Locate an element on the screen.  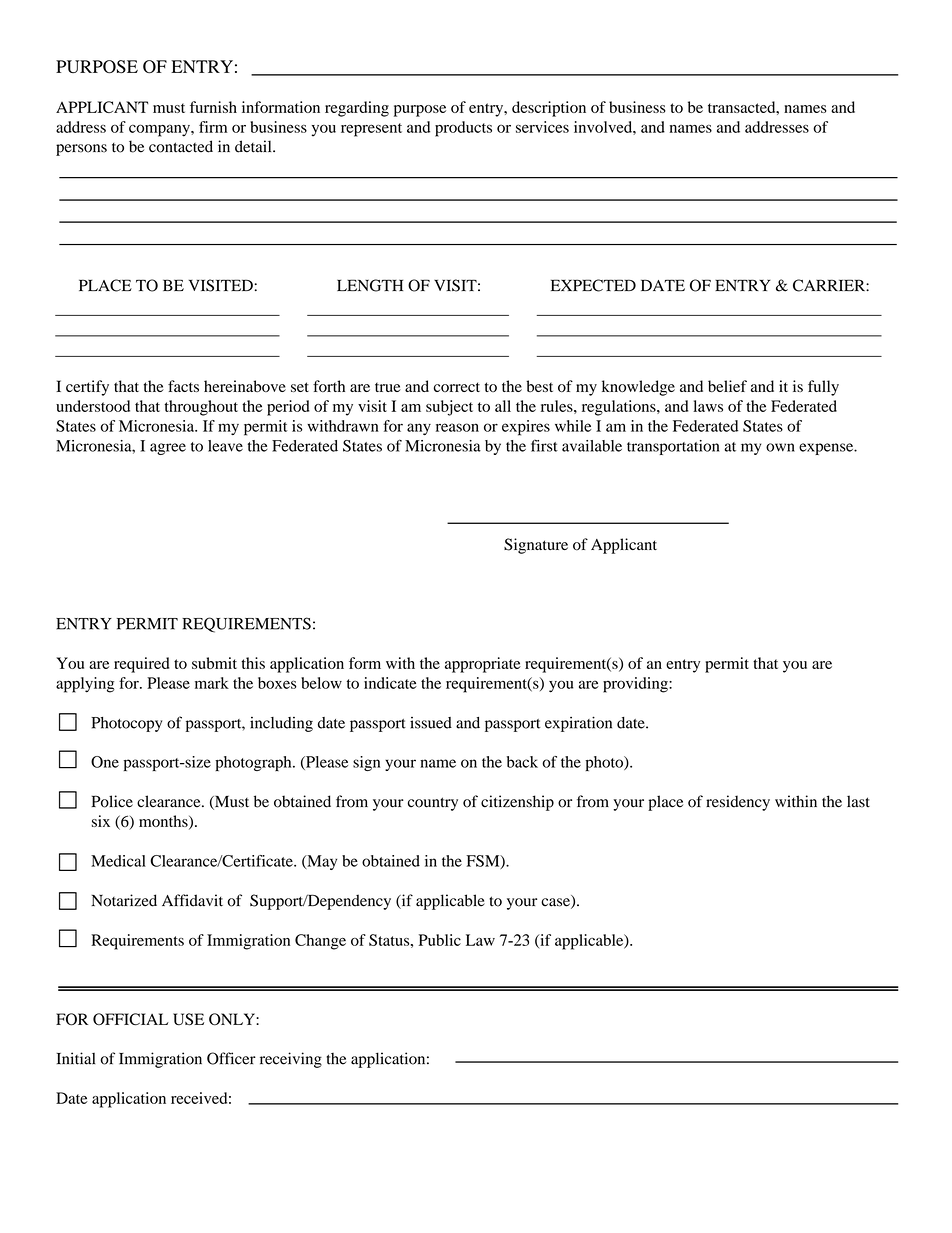
USE is located at coordinates (188, 1019).
